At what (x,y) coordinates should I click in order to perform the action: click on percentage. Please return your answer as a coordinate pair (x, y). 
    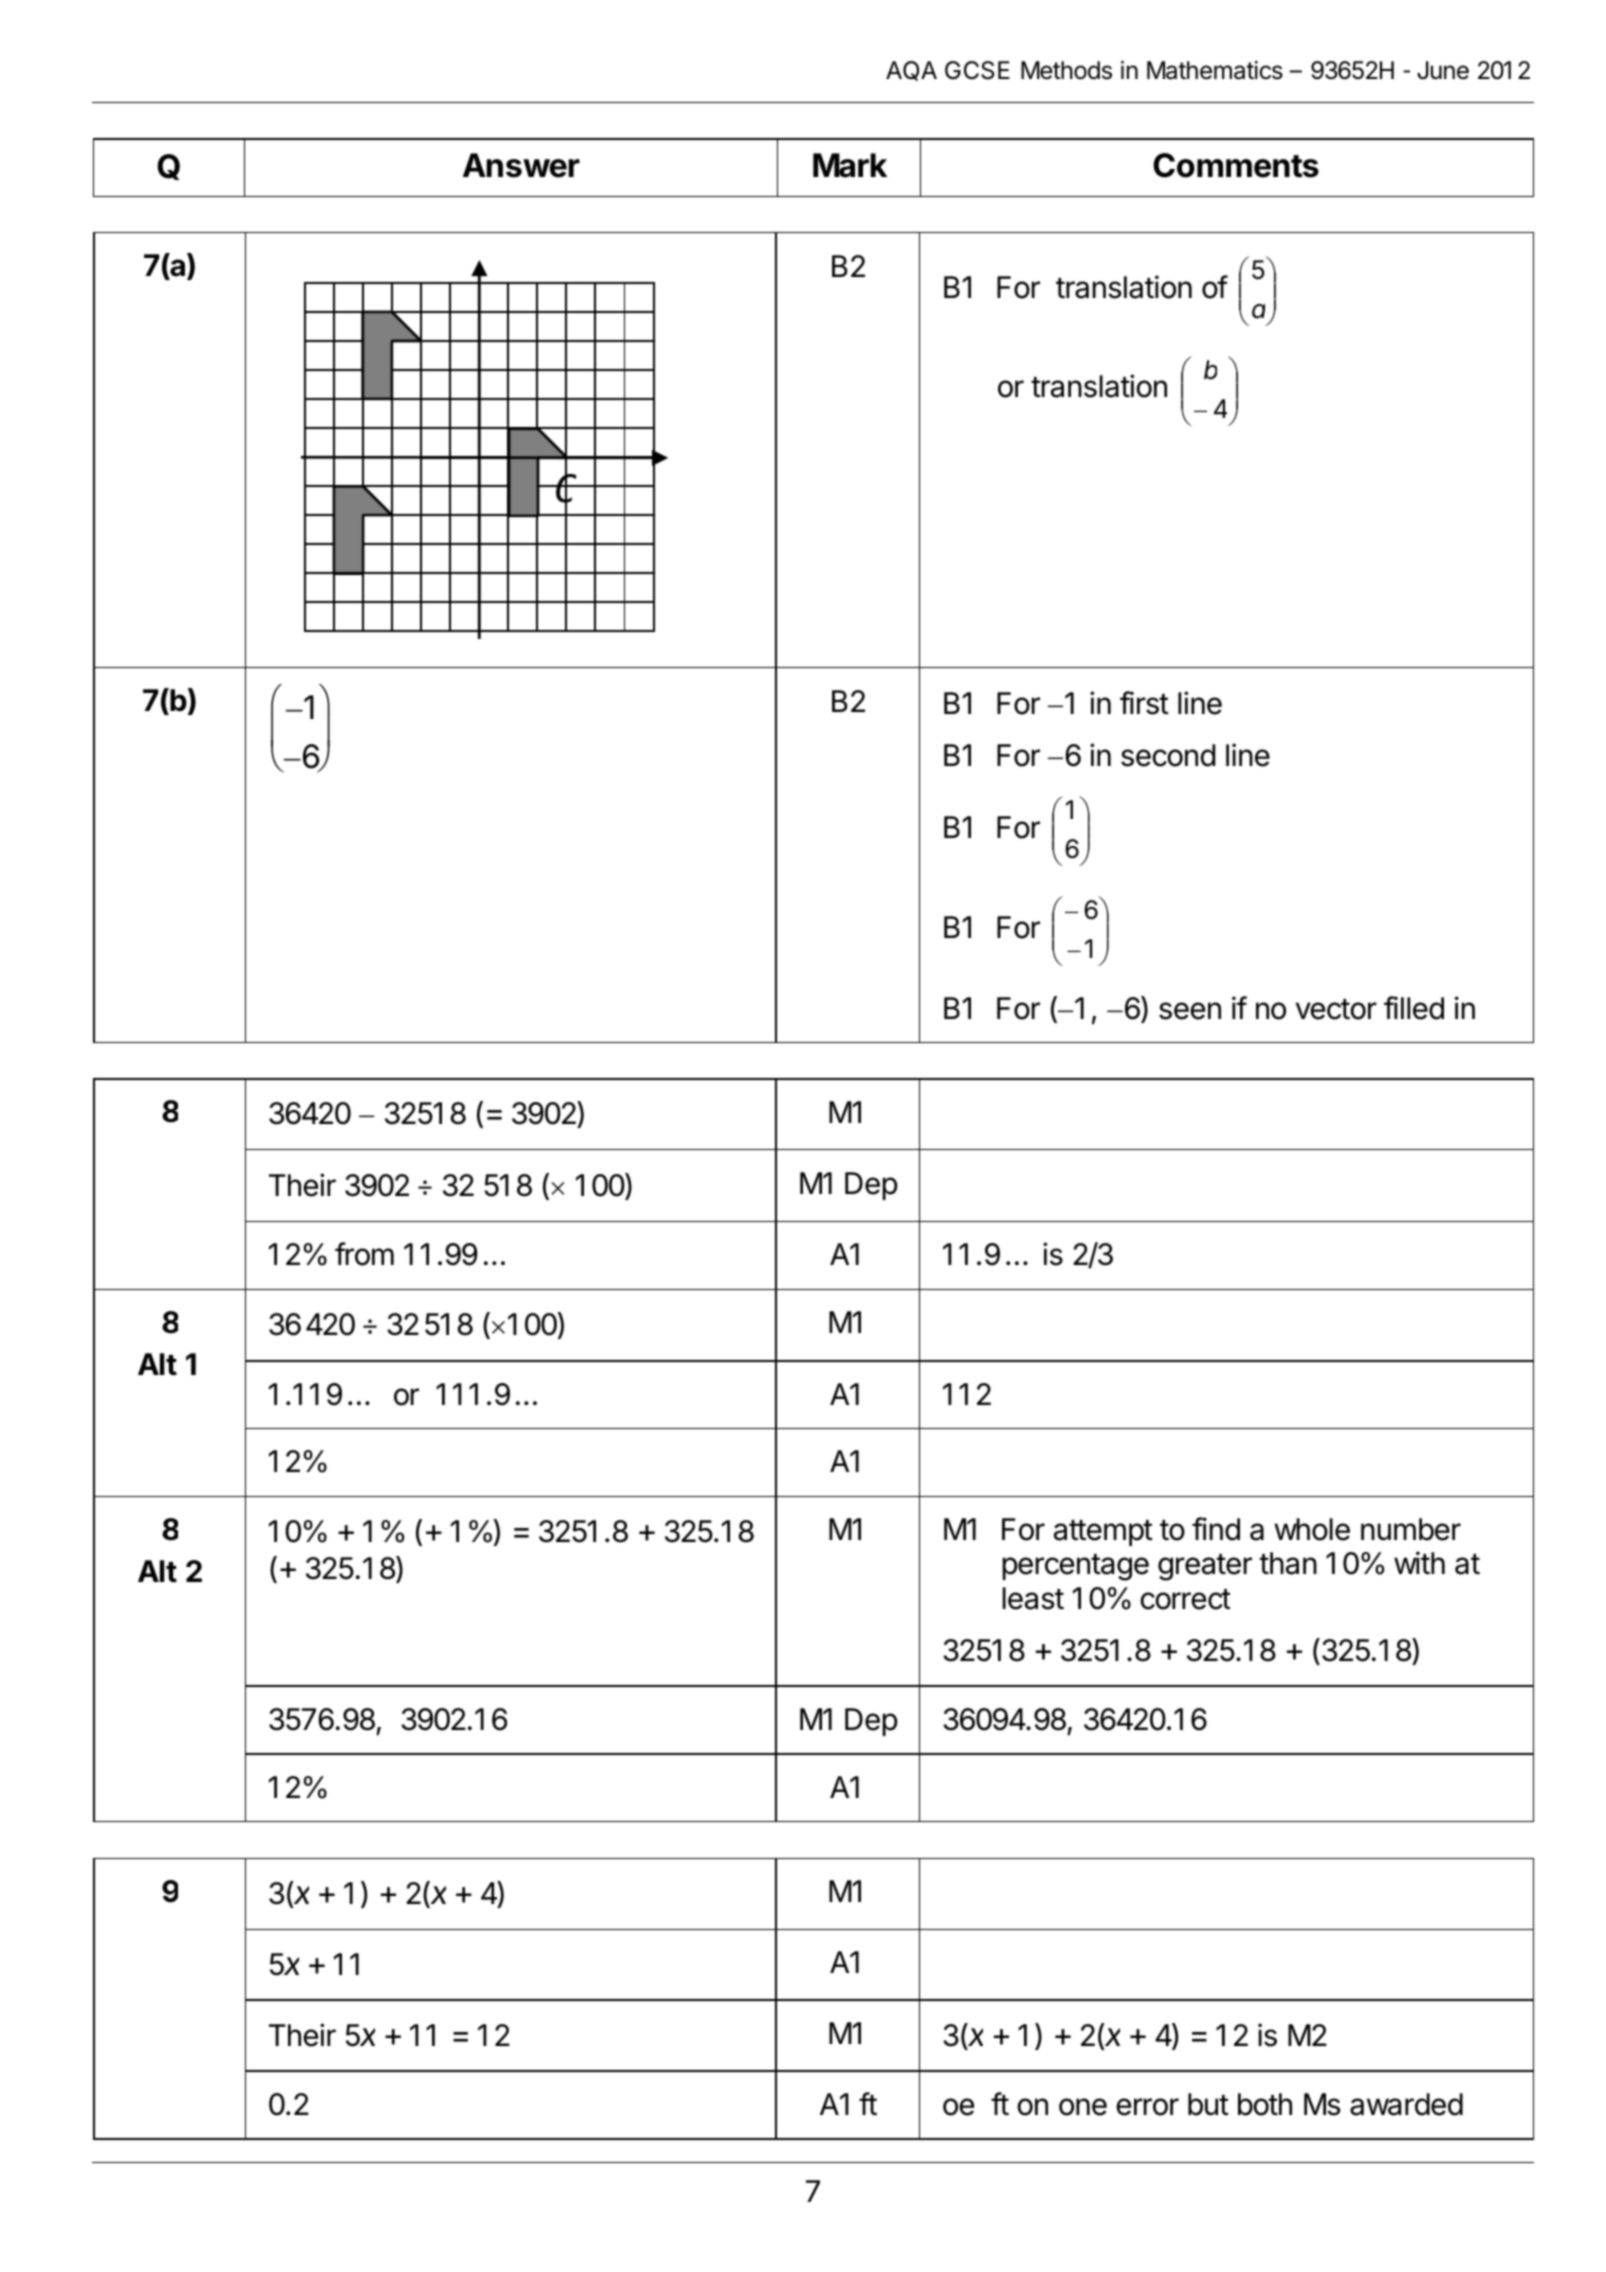
    Looking at the image, I should click on (1075, 1567).
